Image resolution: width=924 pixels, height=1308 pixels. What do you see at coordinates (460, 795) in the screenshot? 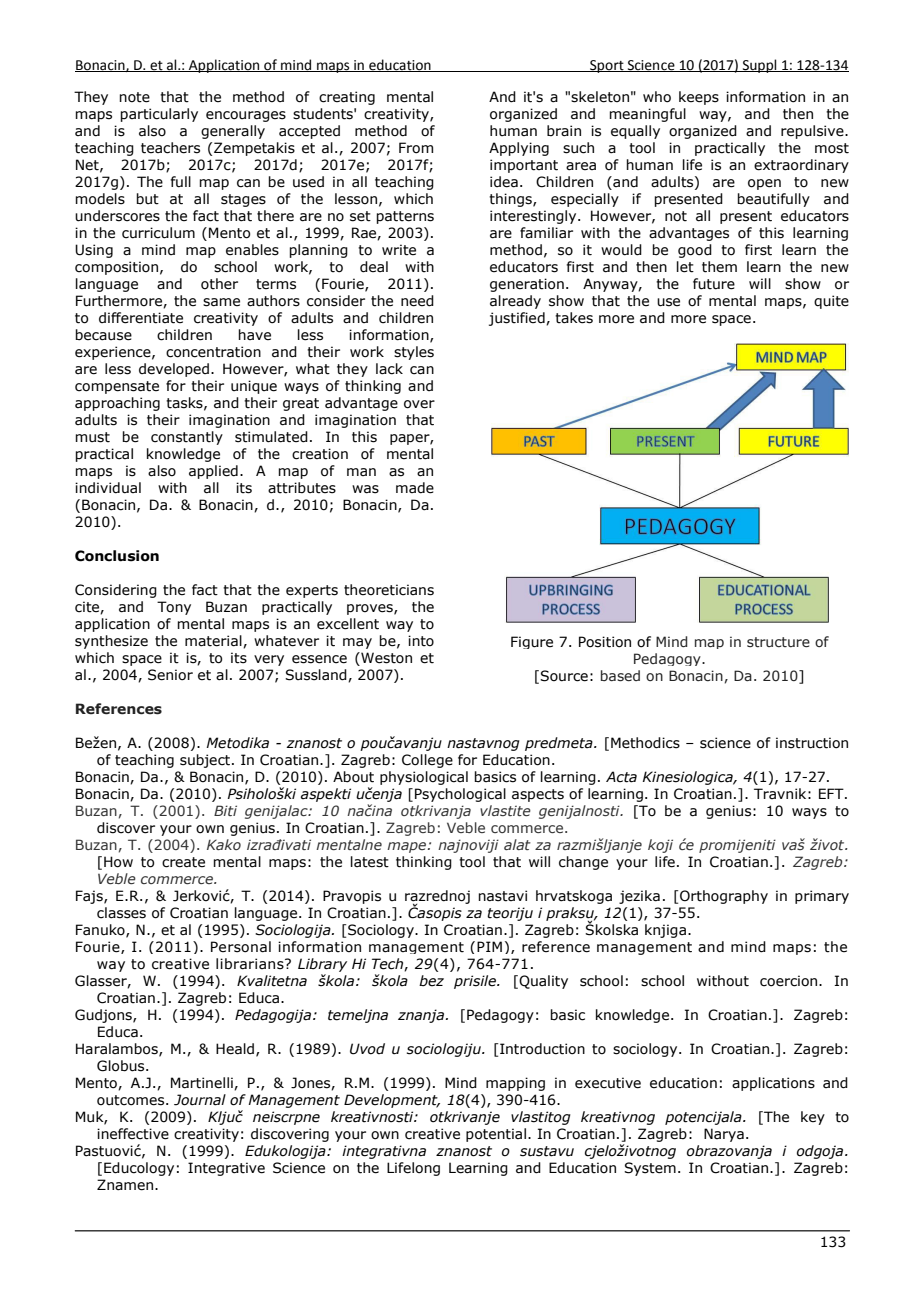
I see `Psychological` at bounding box center [460, 795].
